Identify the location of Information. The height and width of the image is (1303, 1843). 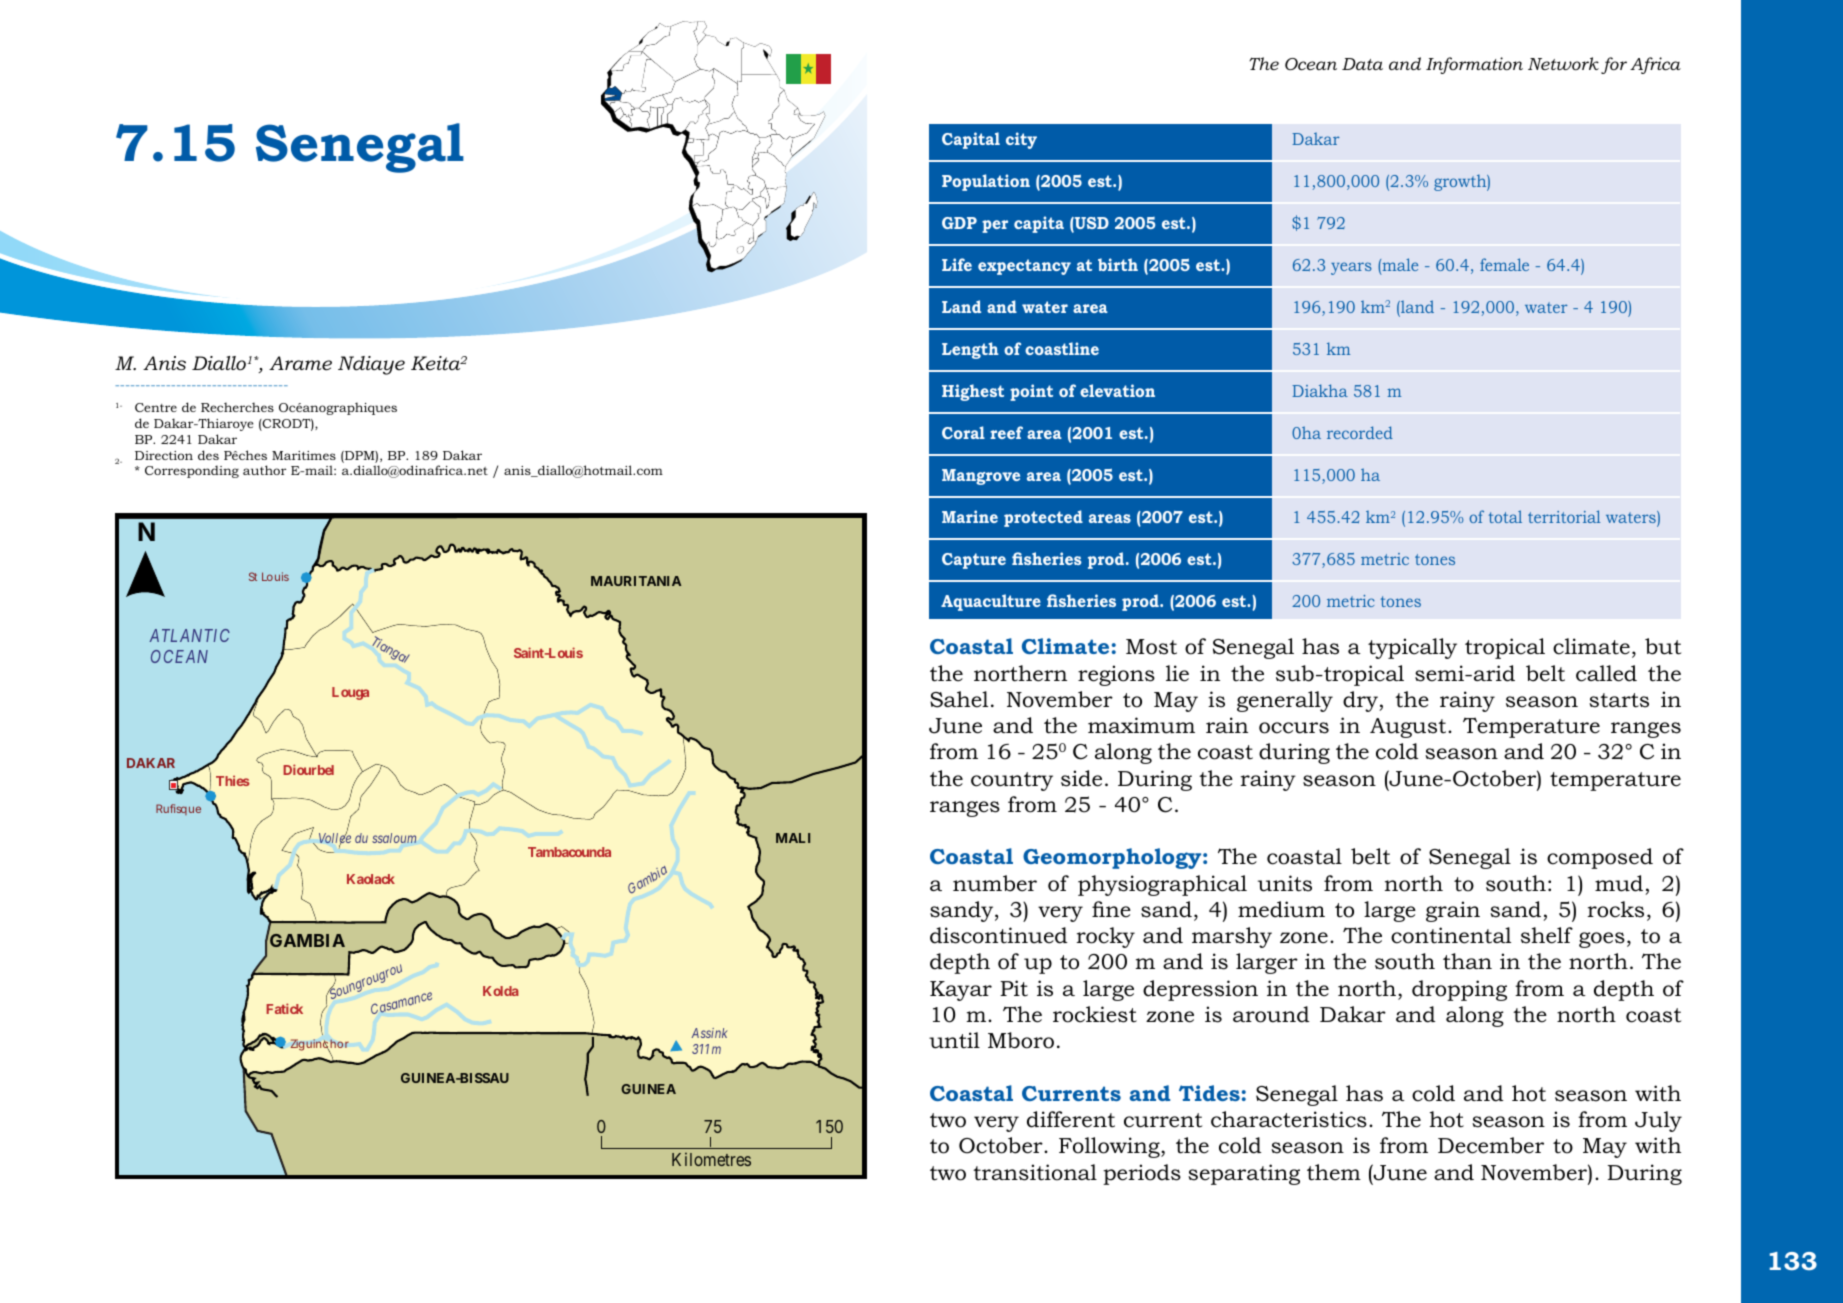
(1474, 65).
